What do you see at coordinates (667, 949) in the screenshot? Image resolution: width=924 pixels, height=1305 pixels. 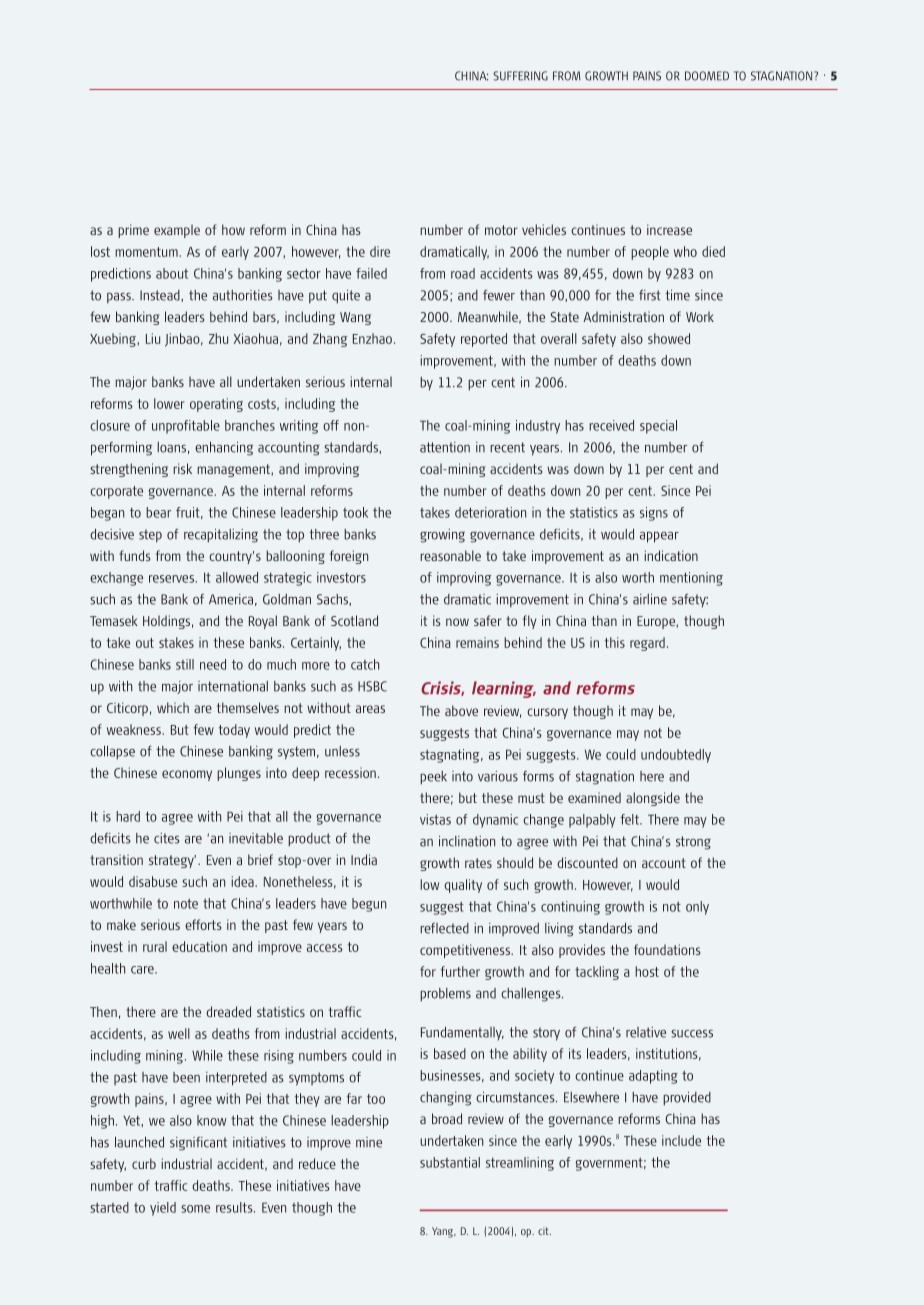 I see `foundations` at bounding box center [667, 949].
